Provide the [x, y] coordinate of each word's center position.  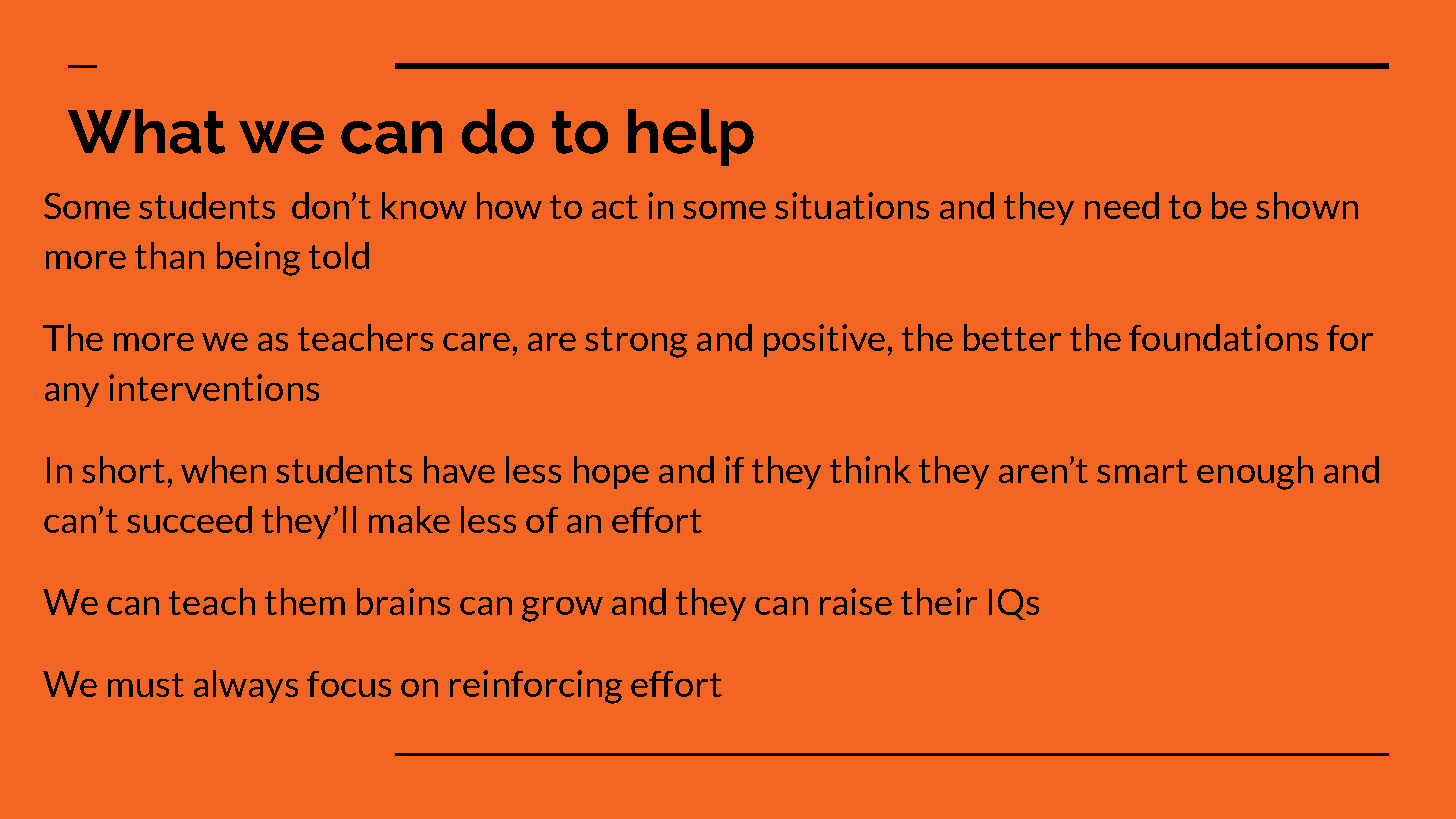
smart [1142, 471]
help [691, 137]
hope [611, 472]
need [1122, 205]
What [146, 131]
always [246, 686]
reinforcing [536, 687]
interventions [214, 387]
